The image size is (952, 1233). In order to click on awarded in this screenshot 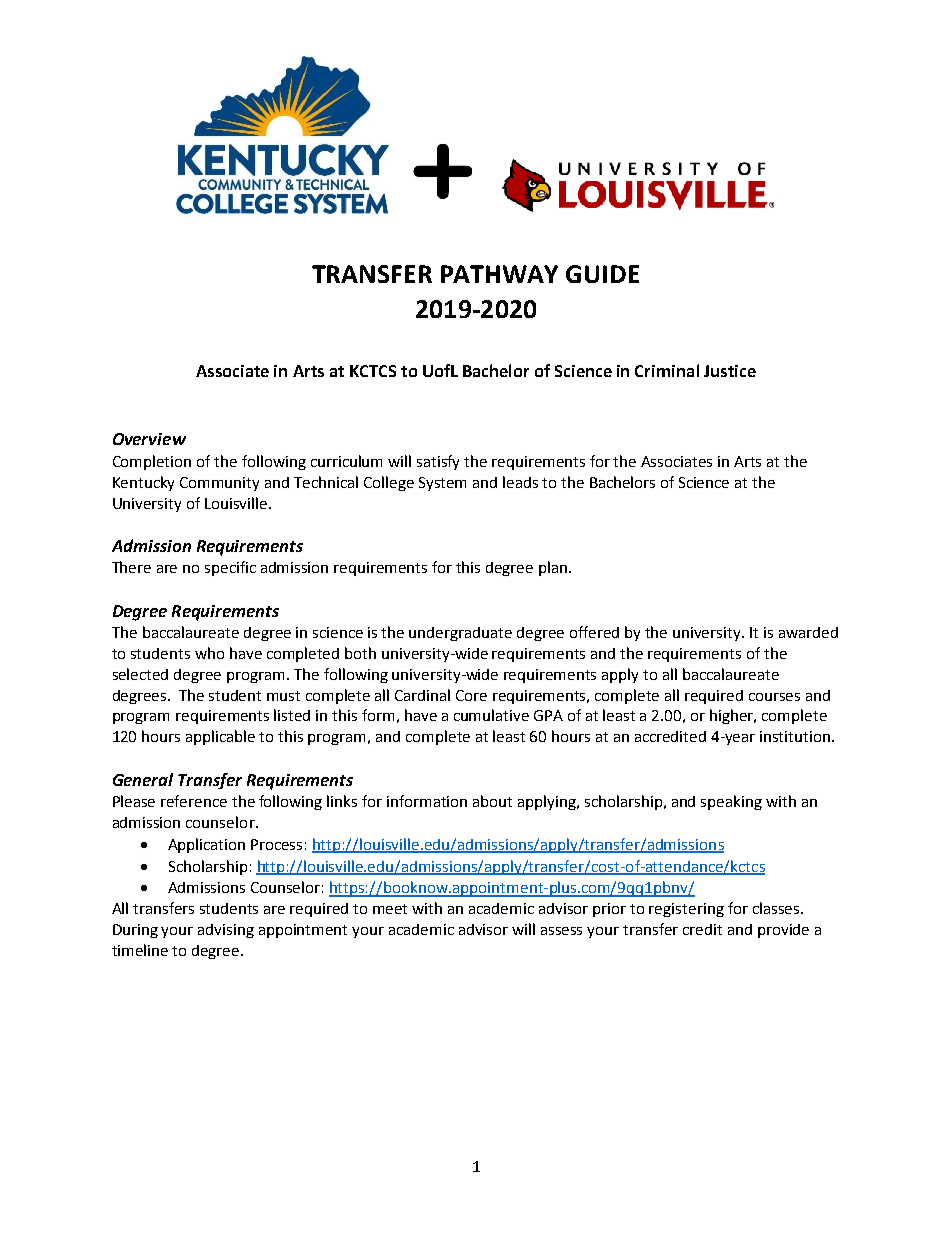, I will do `click(808, 632)`.
